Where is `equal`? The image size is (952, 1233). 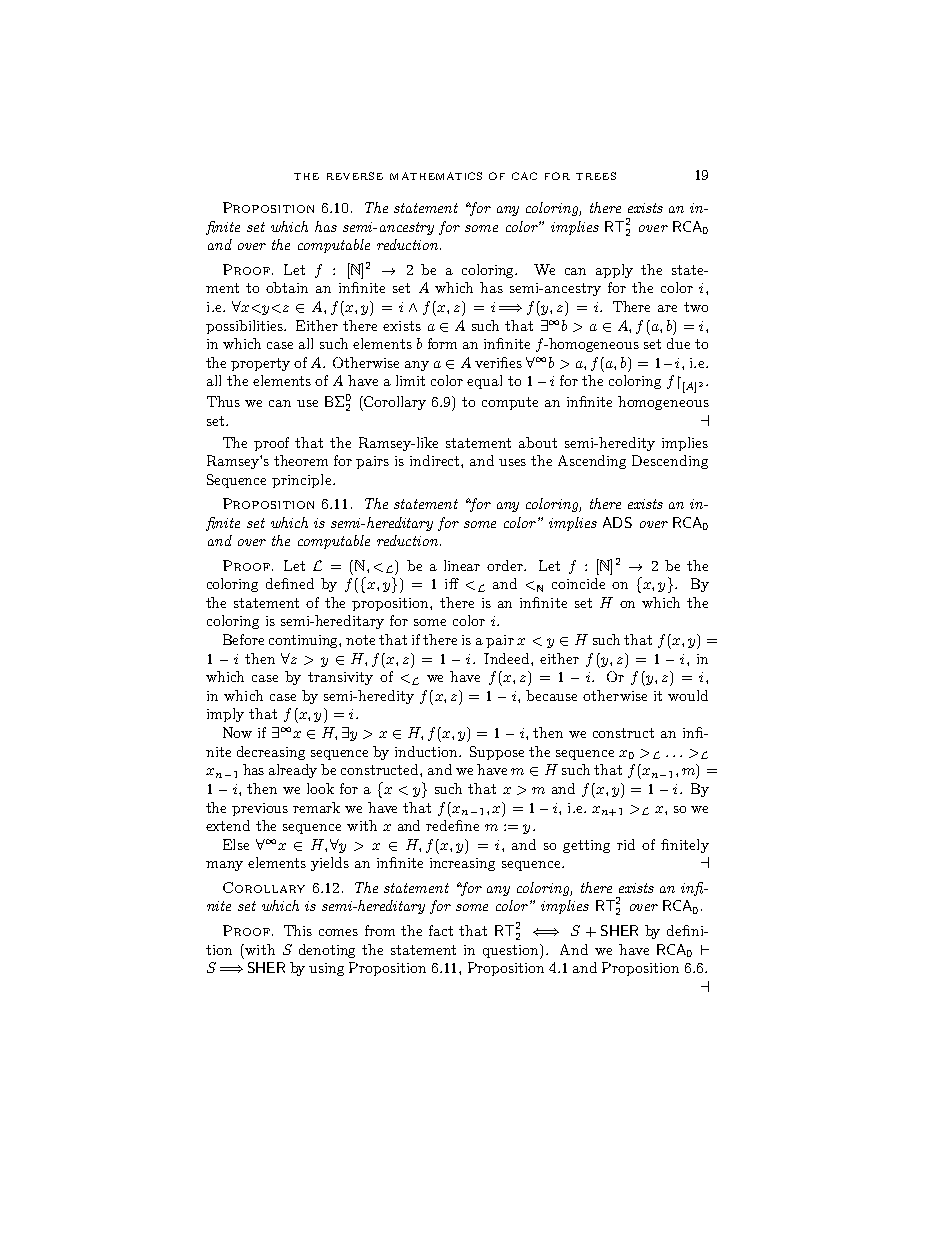 equal is located at coordinates (484, 382).
